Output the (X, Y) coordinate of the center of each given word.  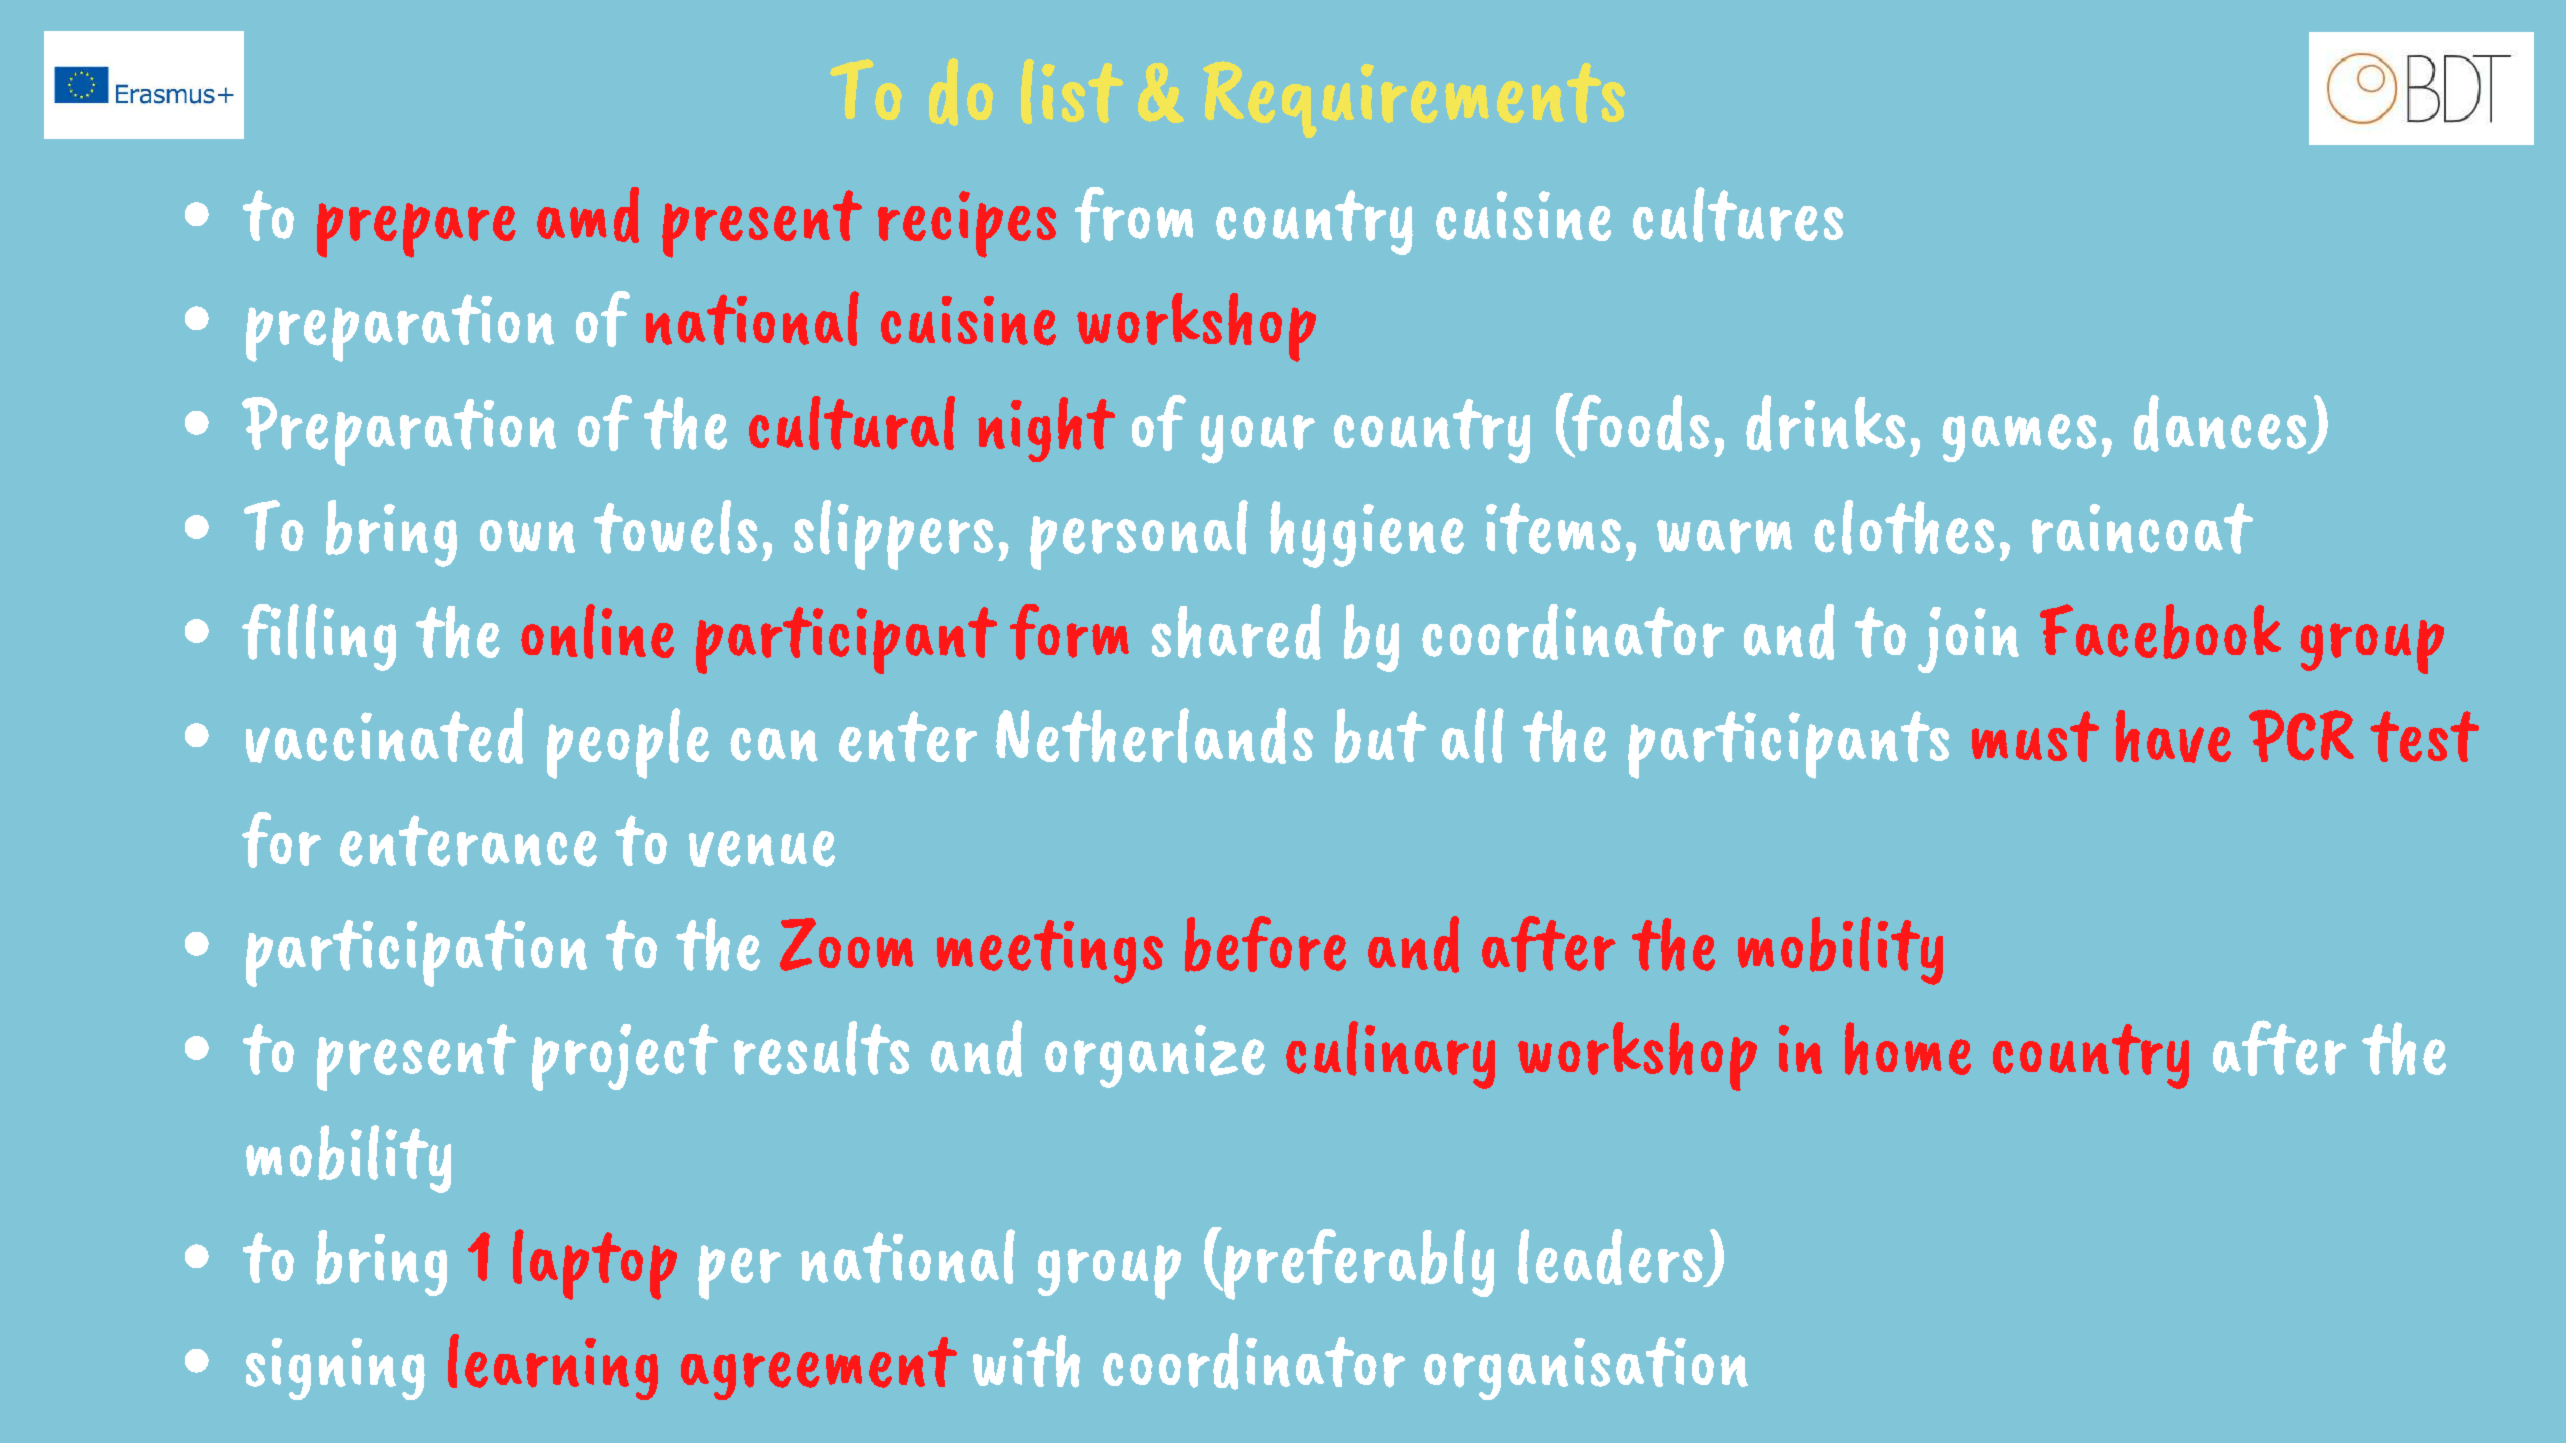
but (1380, 735)
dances (2221, 424)
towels (675, 527)
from (1134, 215)
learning (553, 1367)
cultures (1738, 214)
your (1258, 439)
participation (416, 953)
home (1908, 1048)
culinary (1390, 1055)
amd (588, 215)
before (1265, 944)
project (625, 1057)
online (597, 631)
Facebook (2160, 631)
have (2173, 736)
